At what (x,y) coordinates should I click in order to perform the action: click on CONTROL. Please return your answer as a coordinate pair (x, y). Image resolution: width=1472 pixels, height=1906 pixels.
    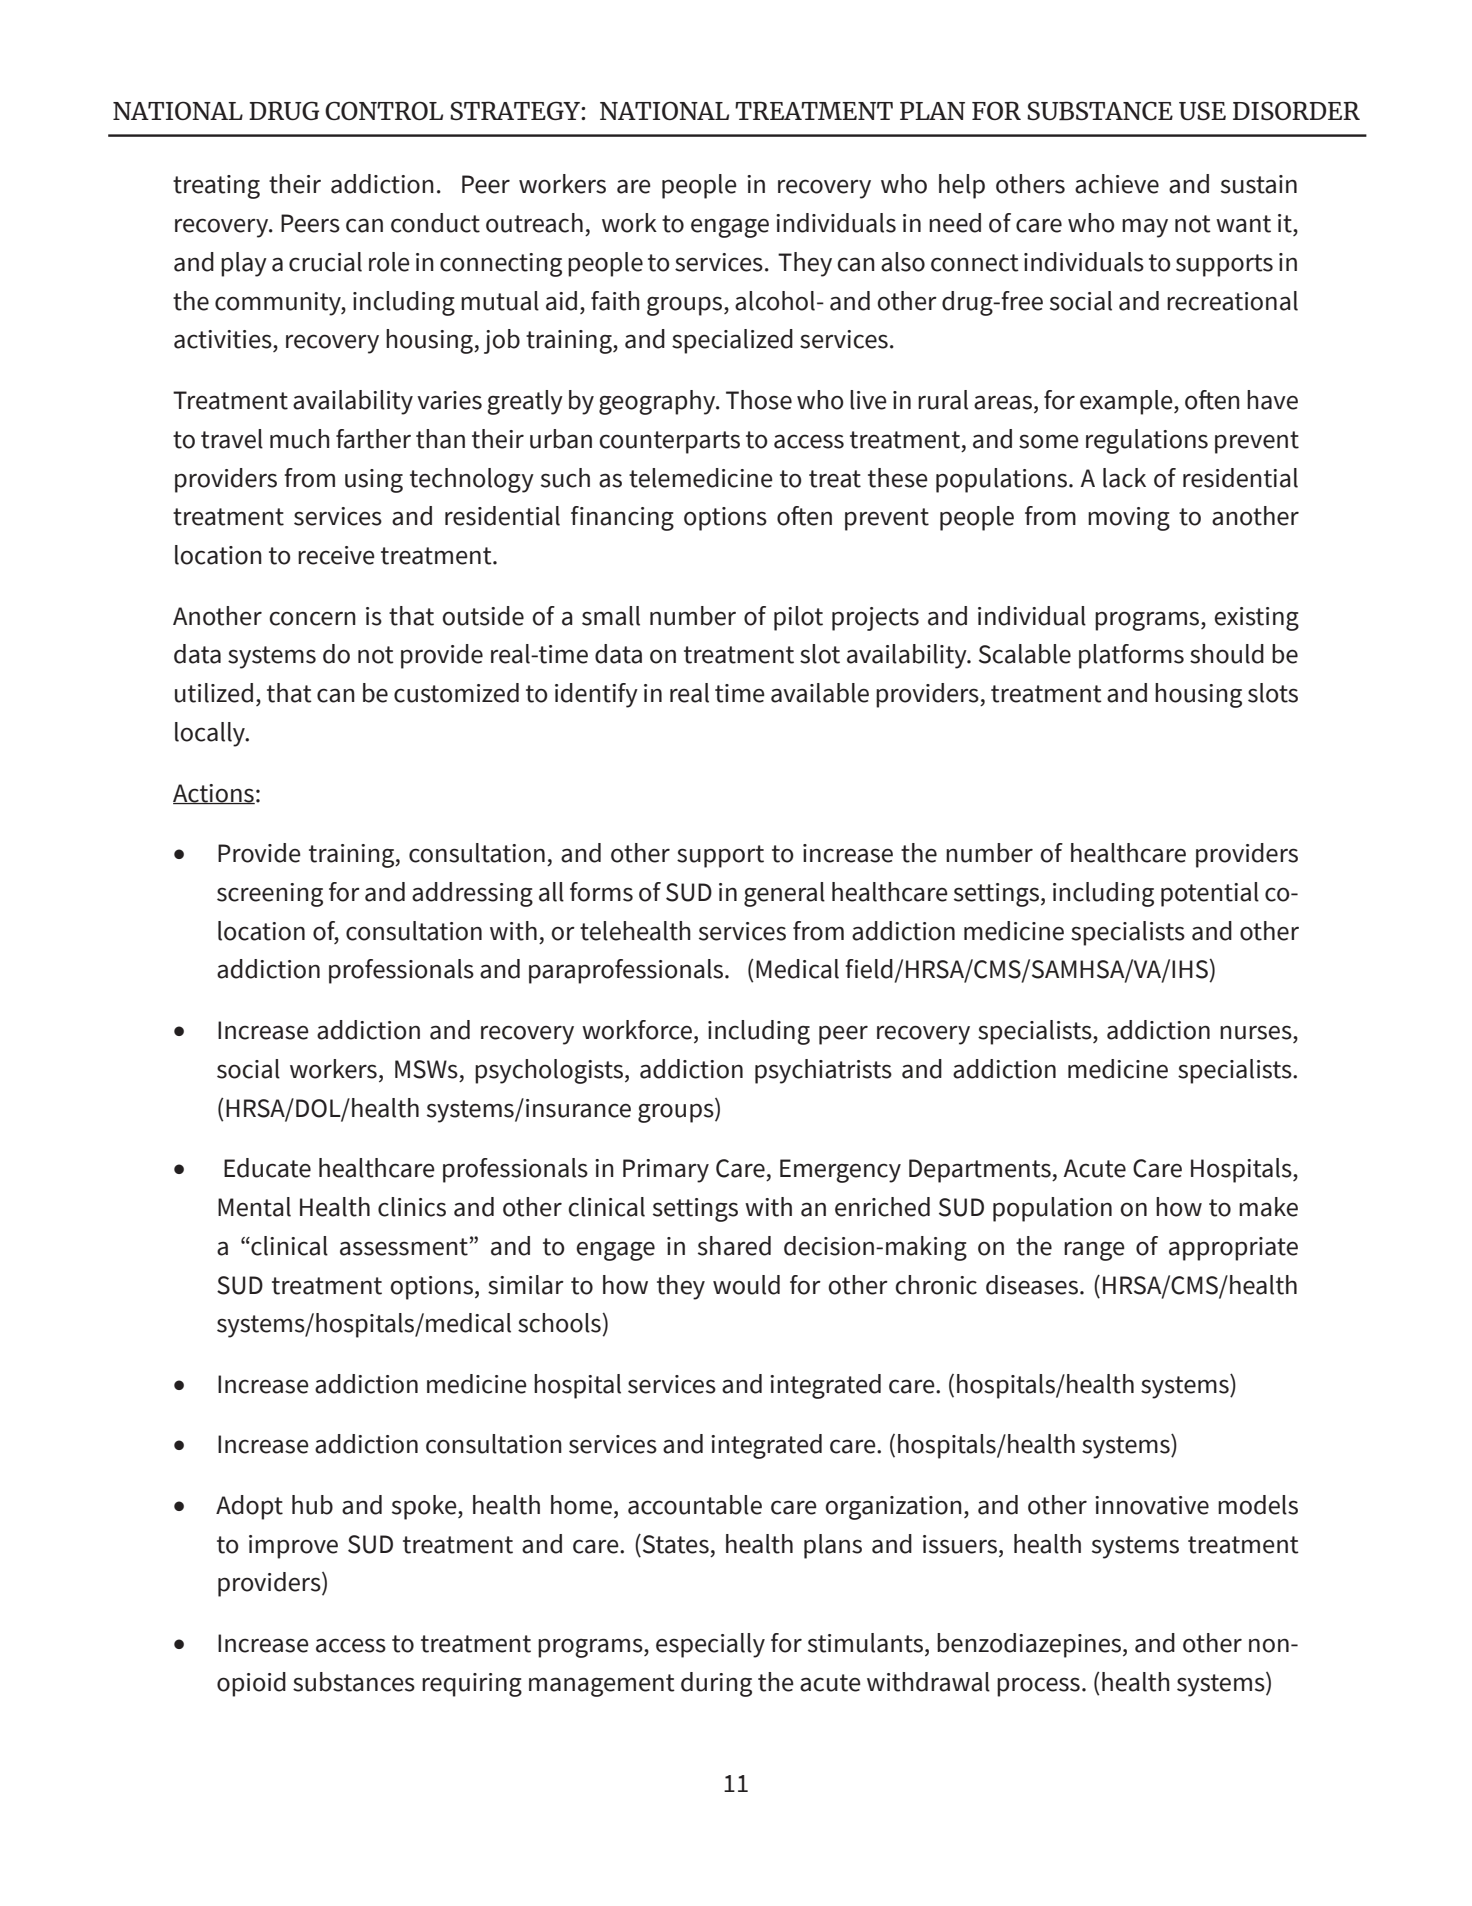
    Looking at the image, I should click on (384, 110).
